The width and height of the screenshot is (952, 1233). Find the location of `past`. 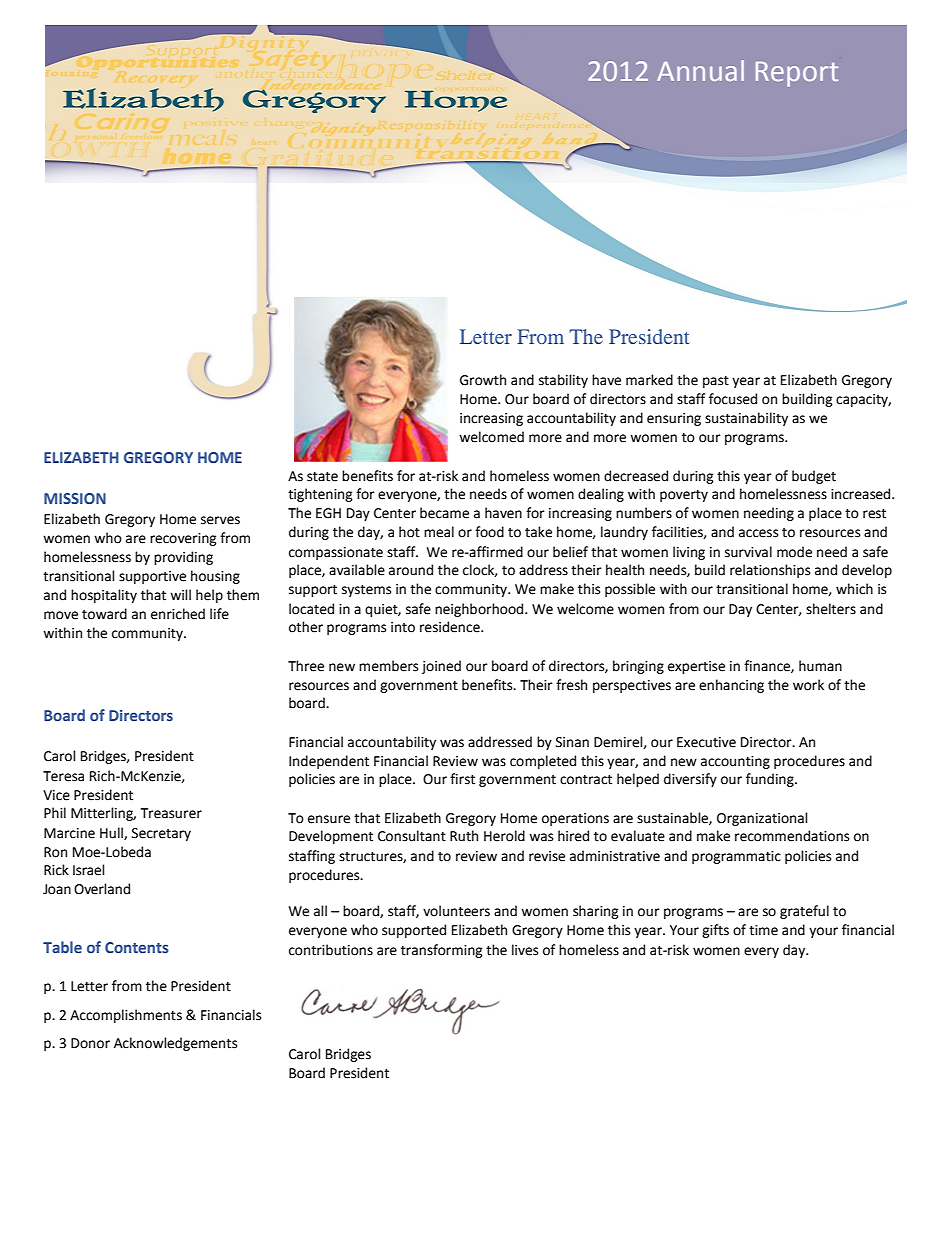

past is located at coordinates (716, 382).
